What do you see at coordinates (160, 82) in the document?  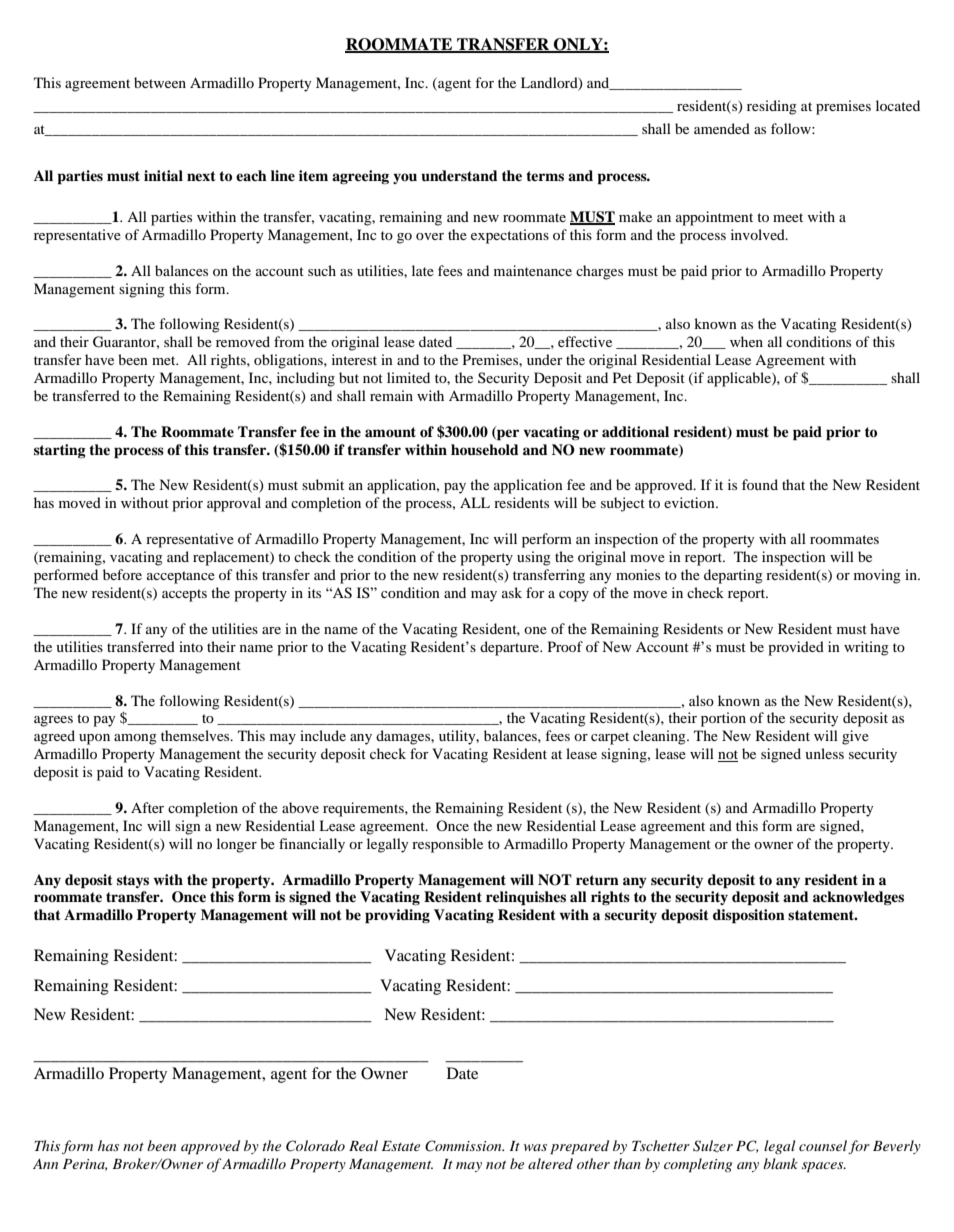 I see `between` at bounding box center [160, 82].
